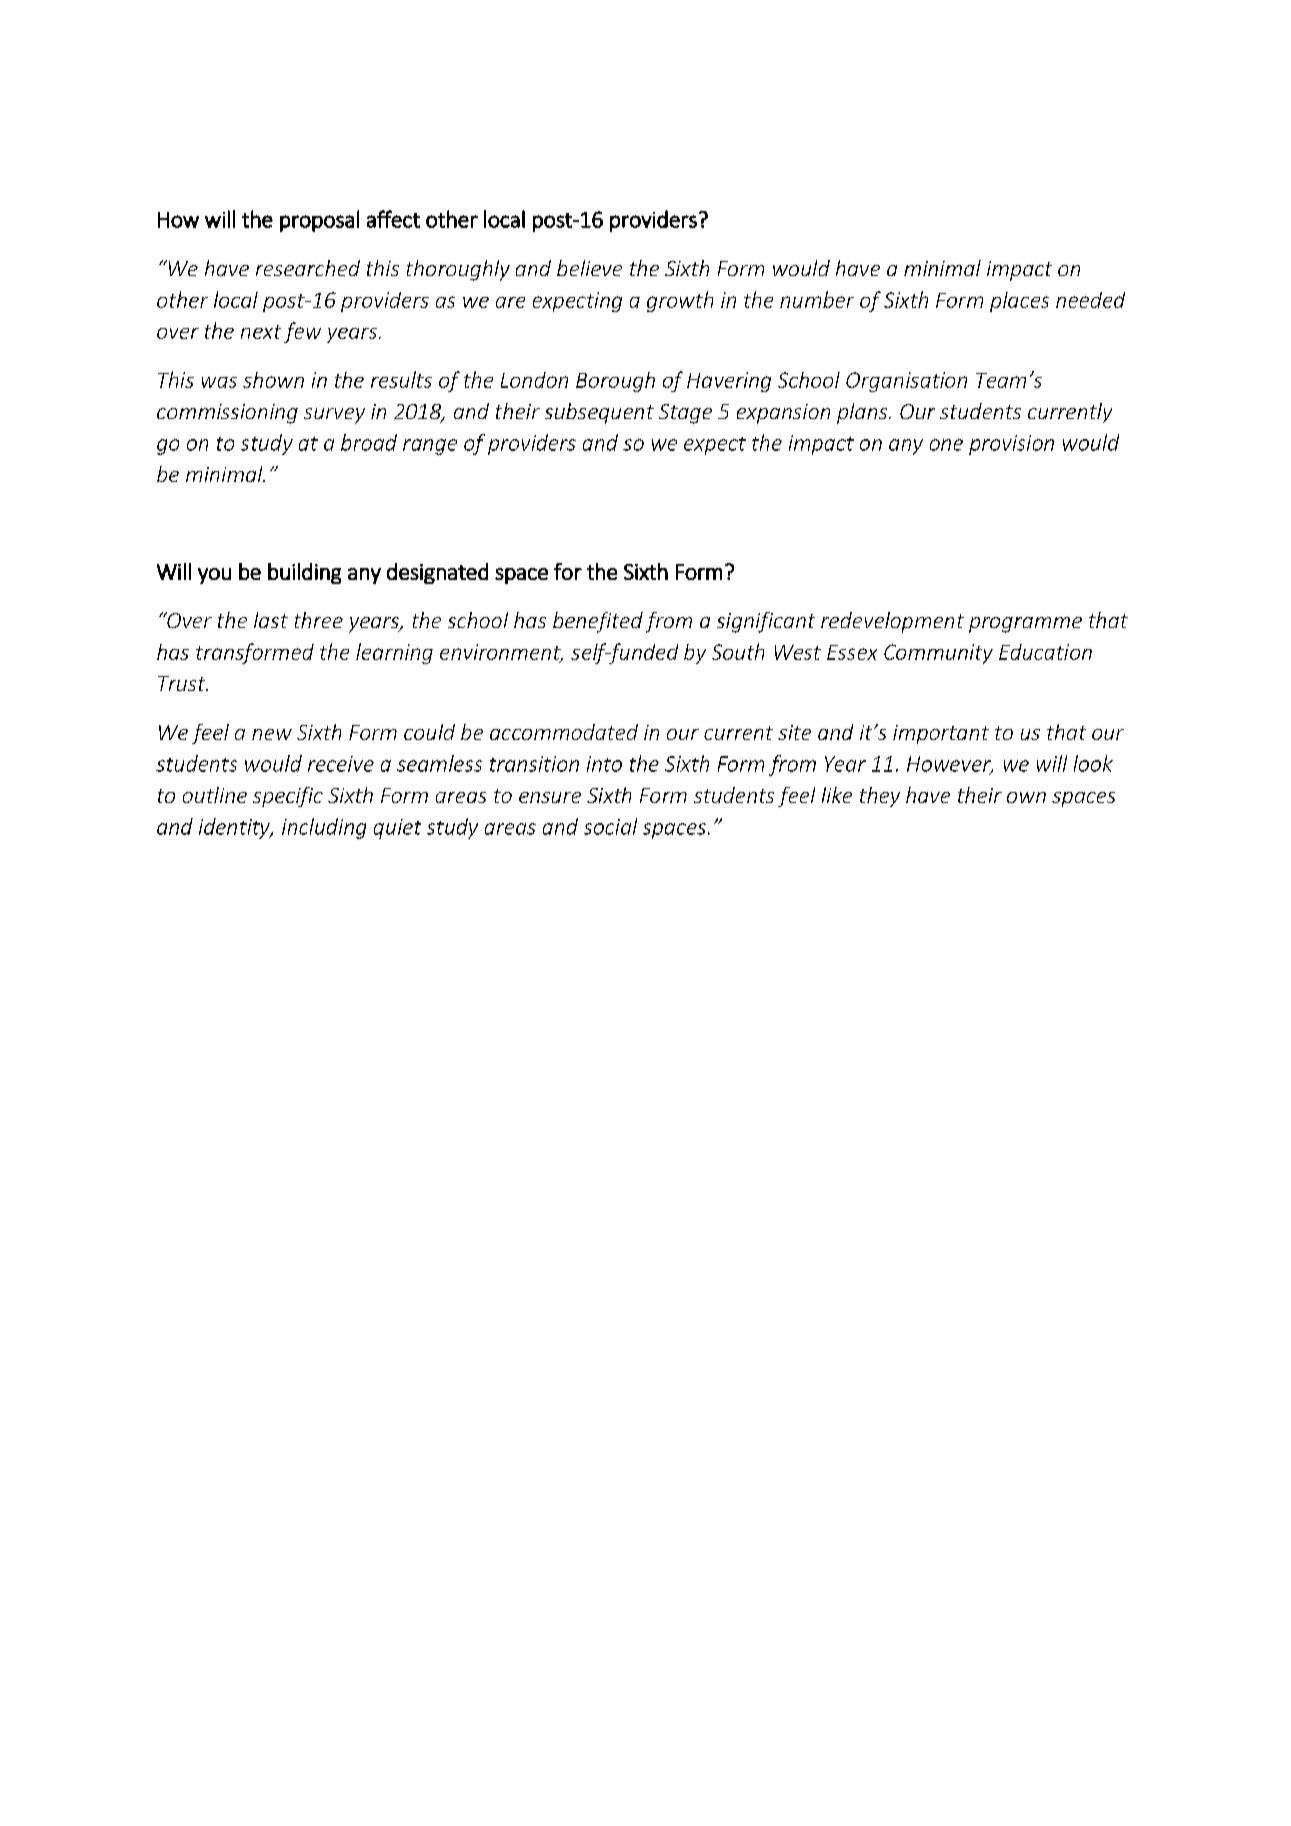  What do you see at coordinates (610, 826) in the document?
I see `social` at bounding box center [610, 826].
